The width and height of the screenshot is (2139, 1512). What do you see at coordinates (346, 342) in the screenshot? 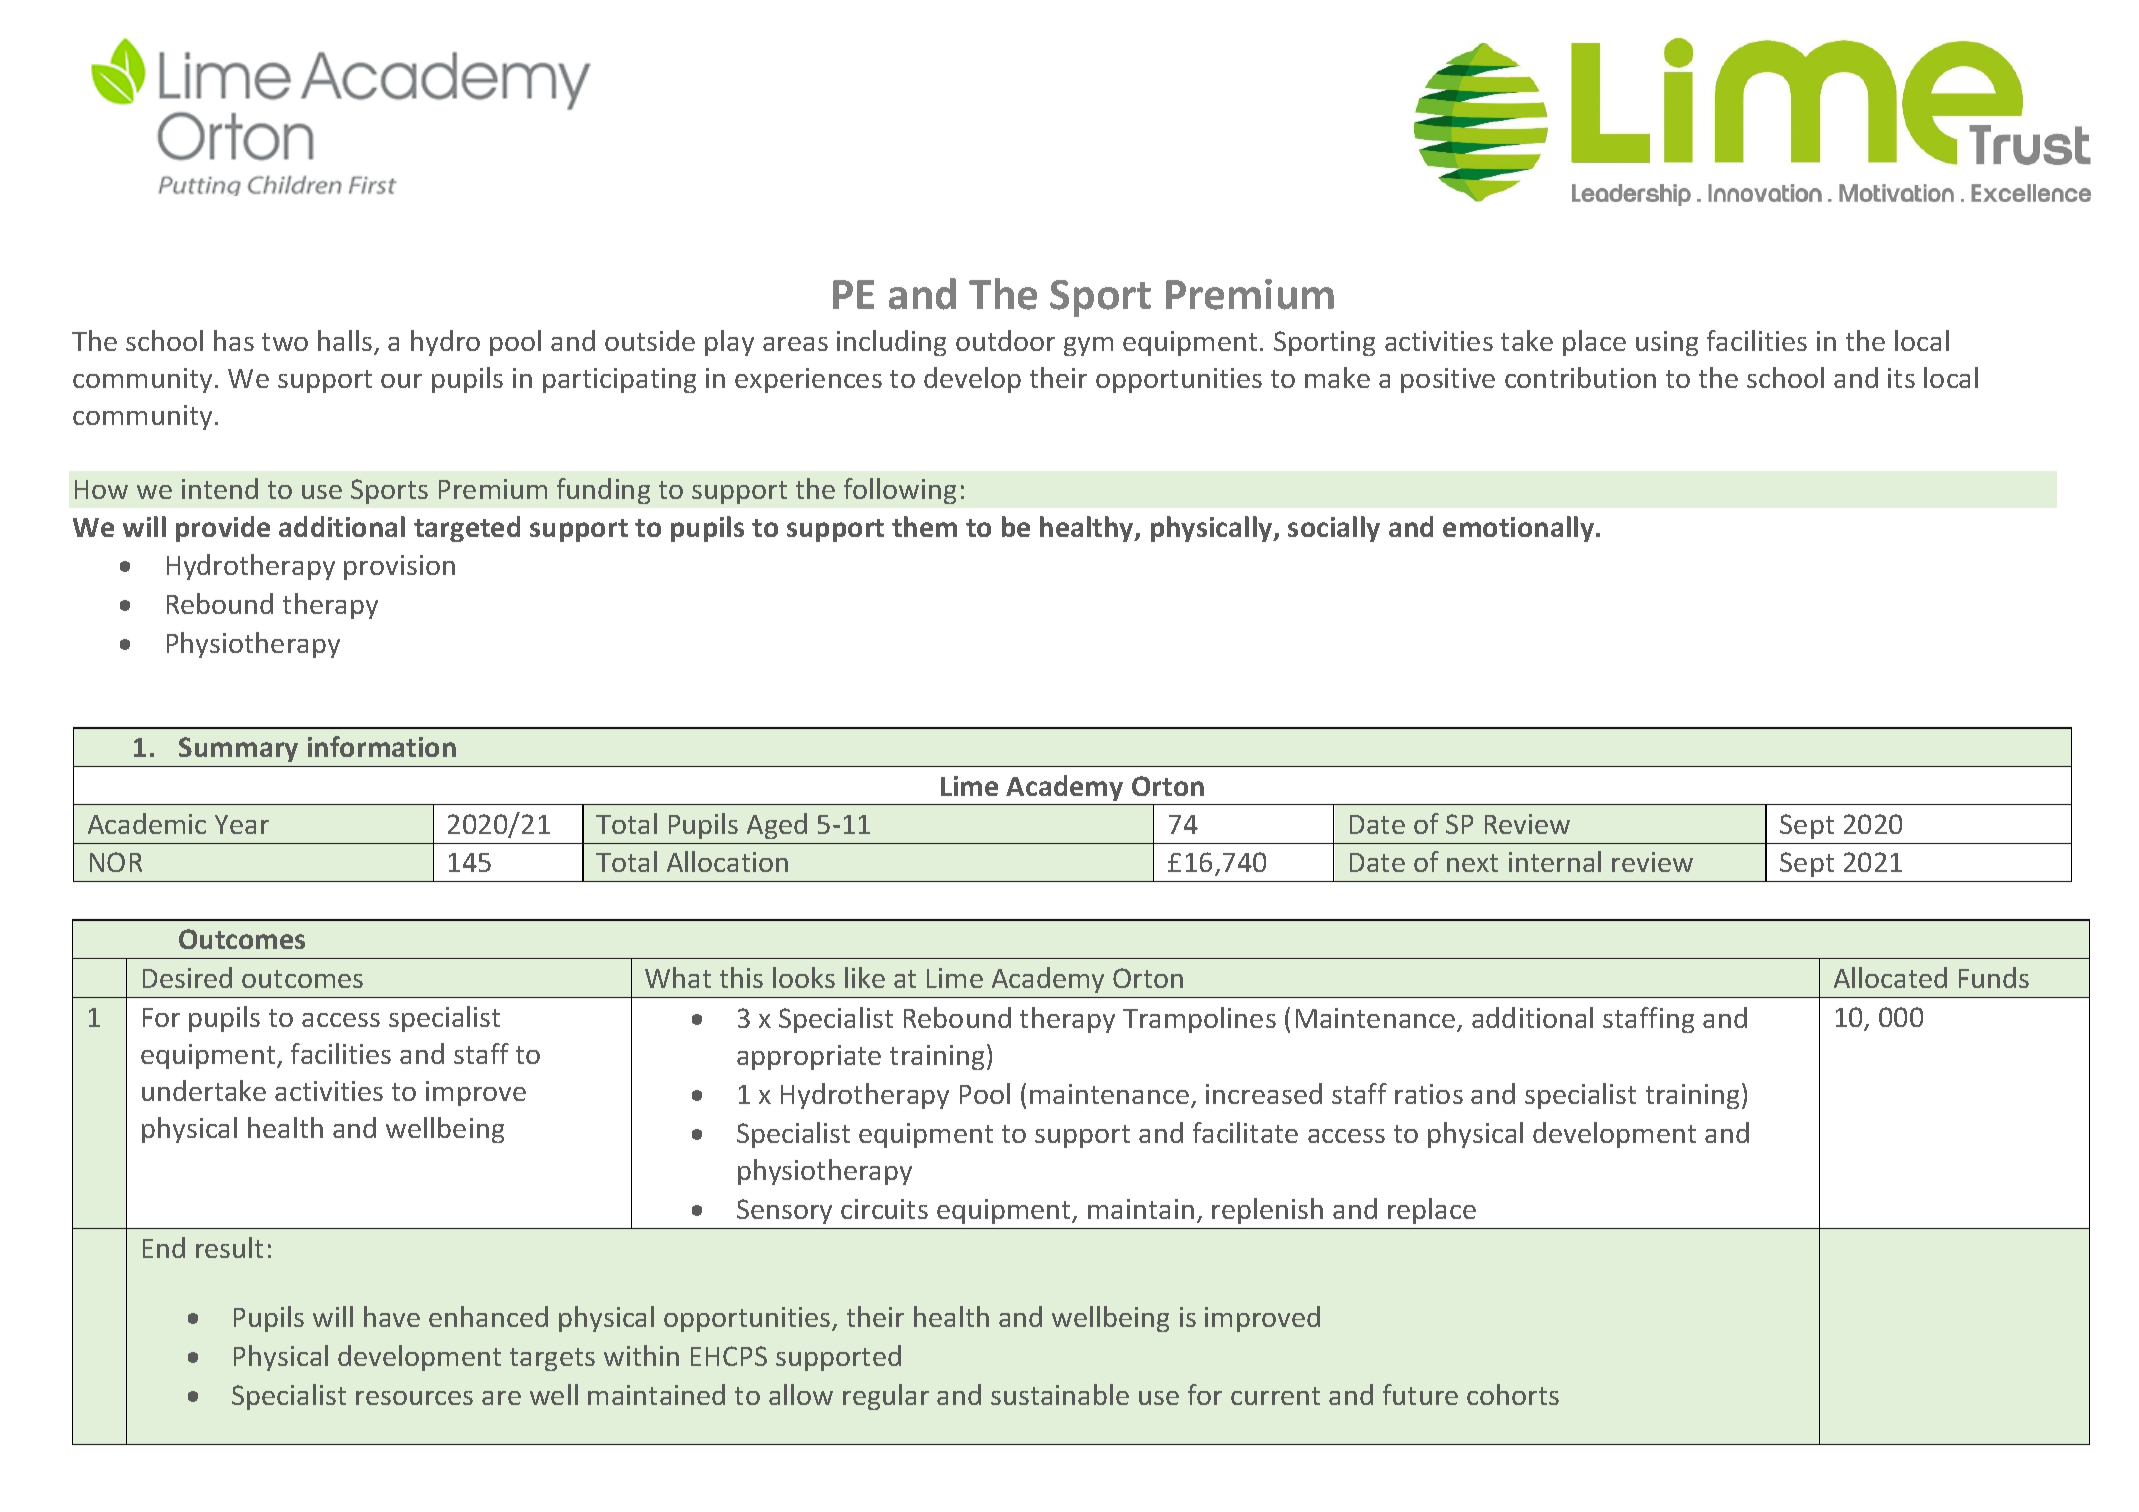
I see `halls` at bounding box center [346, 342].
